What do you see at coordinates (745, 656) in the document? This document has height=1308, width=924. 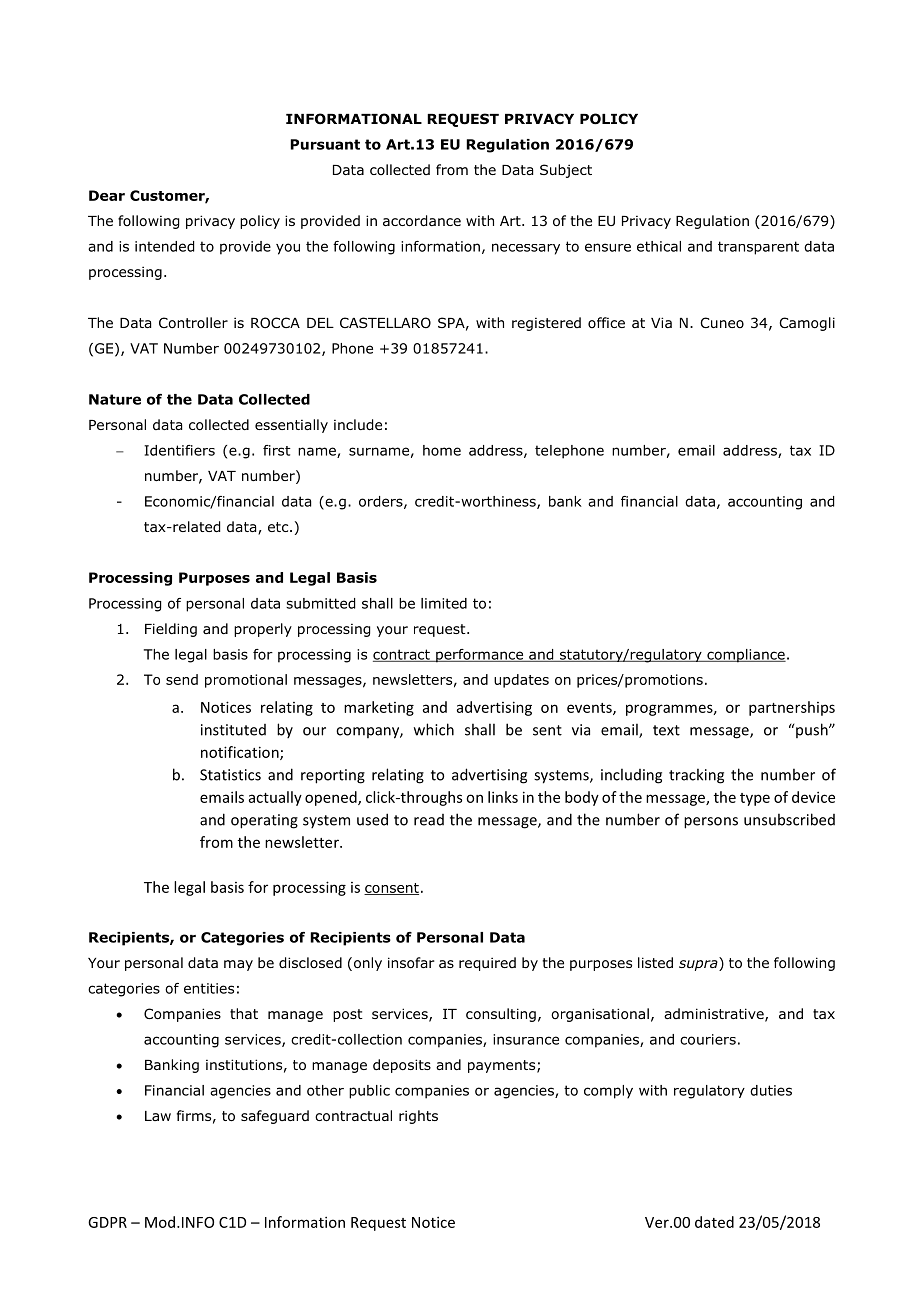 I see `compliance` at bounding box center [745, 656].
